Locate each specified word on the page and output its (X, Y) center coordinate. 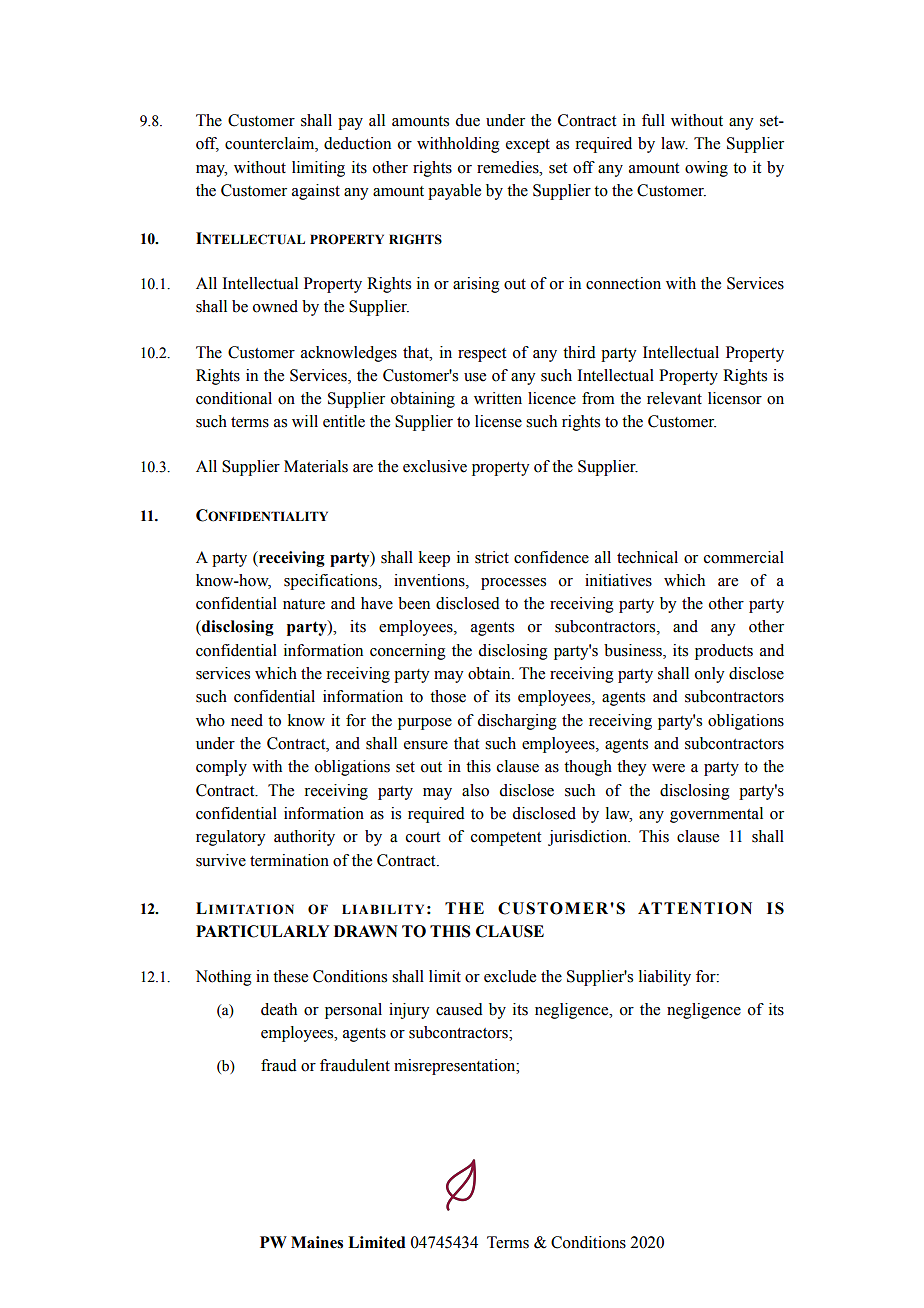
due (467, 120)
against (316, 192)
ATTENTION (695, 908)
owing (706, 169)
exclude (510, 976)
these (290, 976)
